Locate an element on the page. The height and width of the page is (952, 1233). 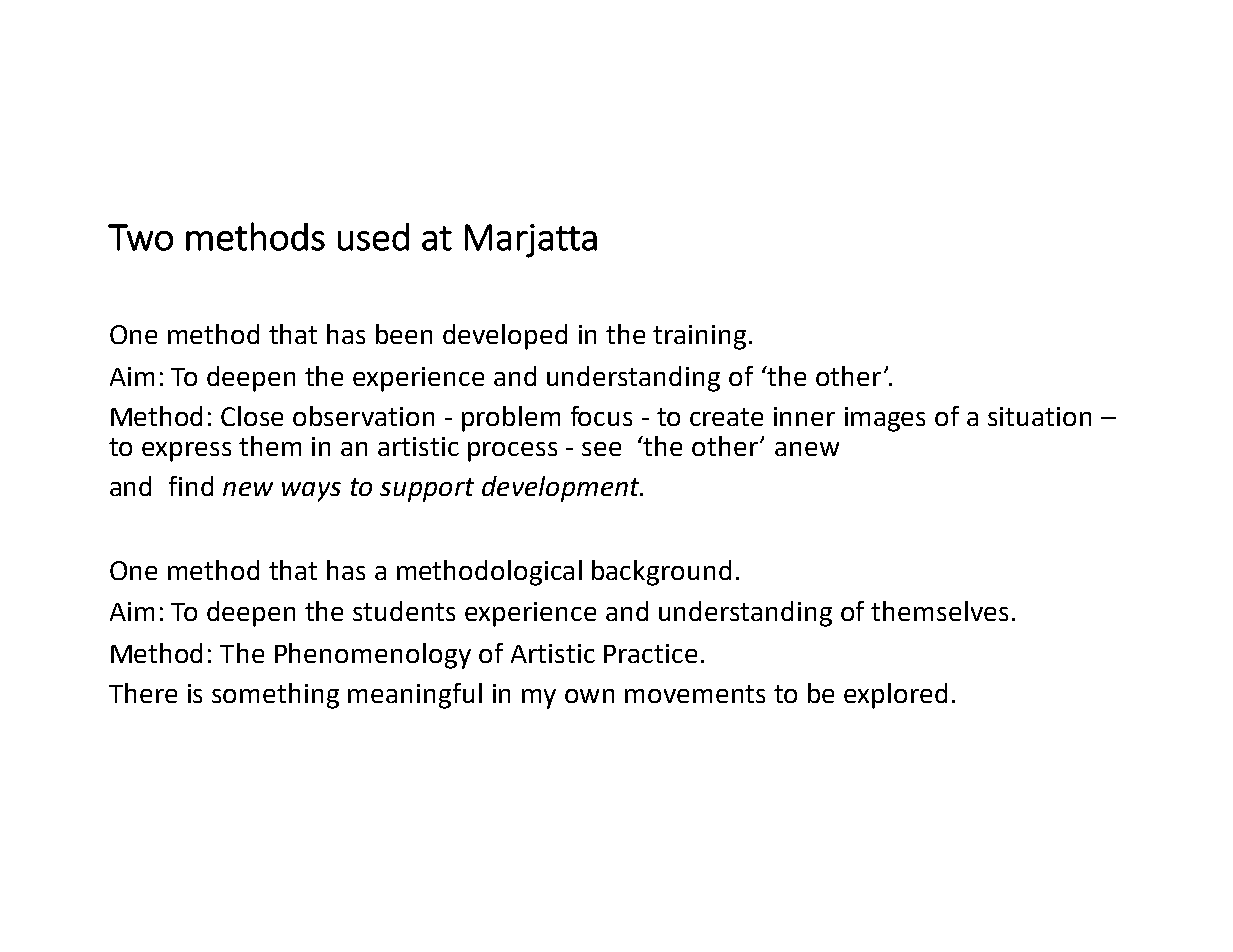
Two is located at coordinates (140, 237).
